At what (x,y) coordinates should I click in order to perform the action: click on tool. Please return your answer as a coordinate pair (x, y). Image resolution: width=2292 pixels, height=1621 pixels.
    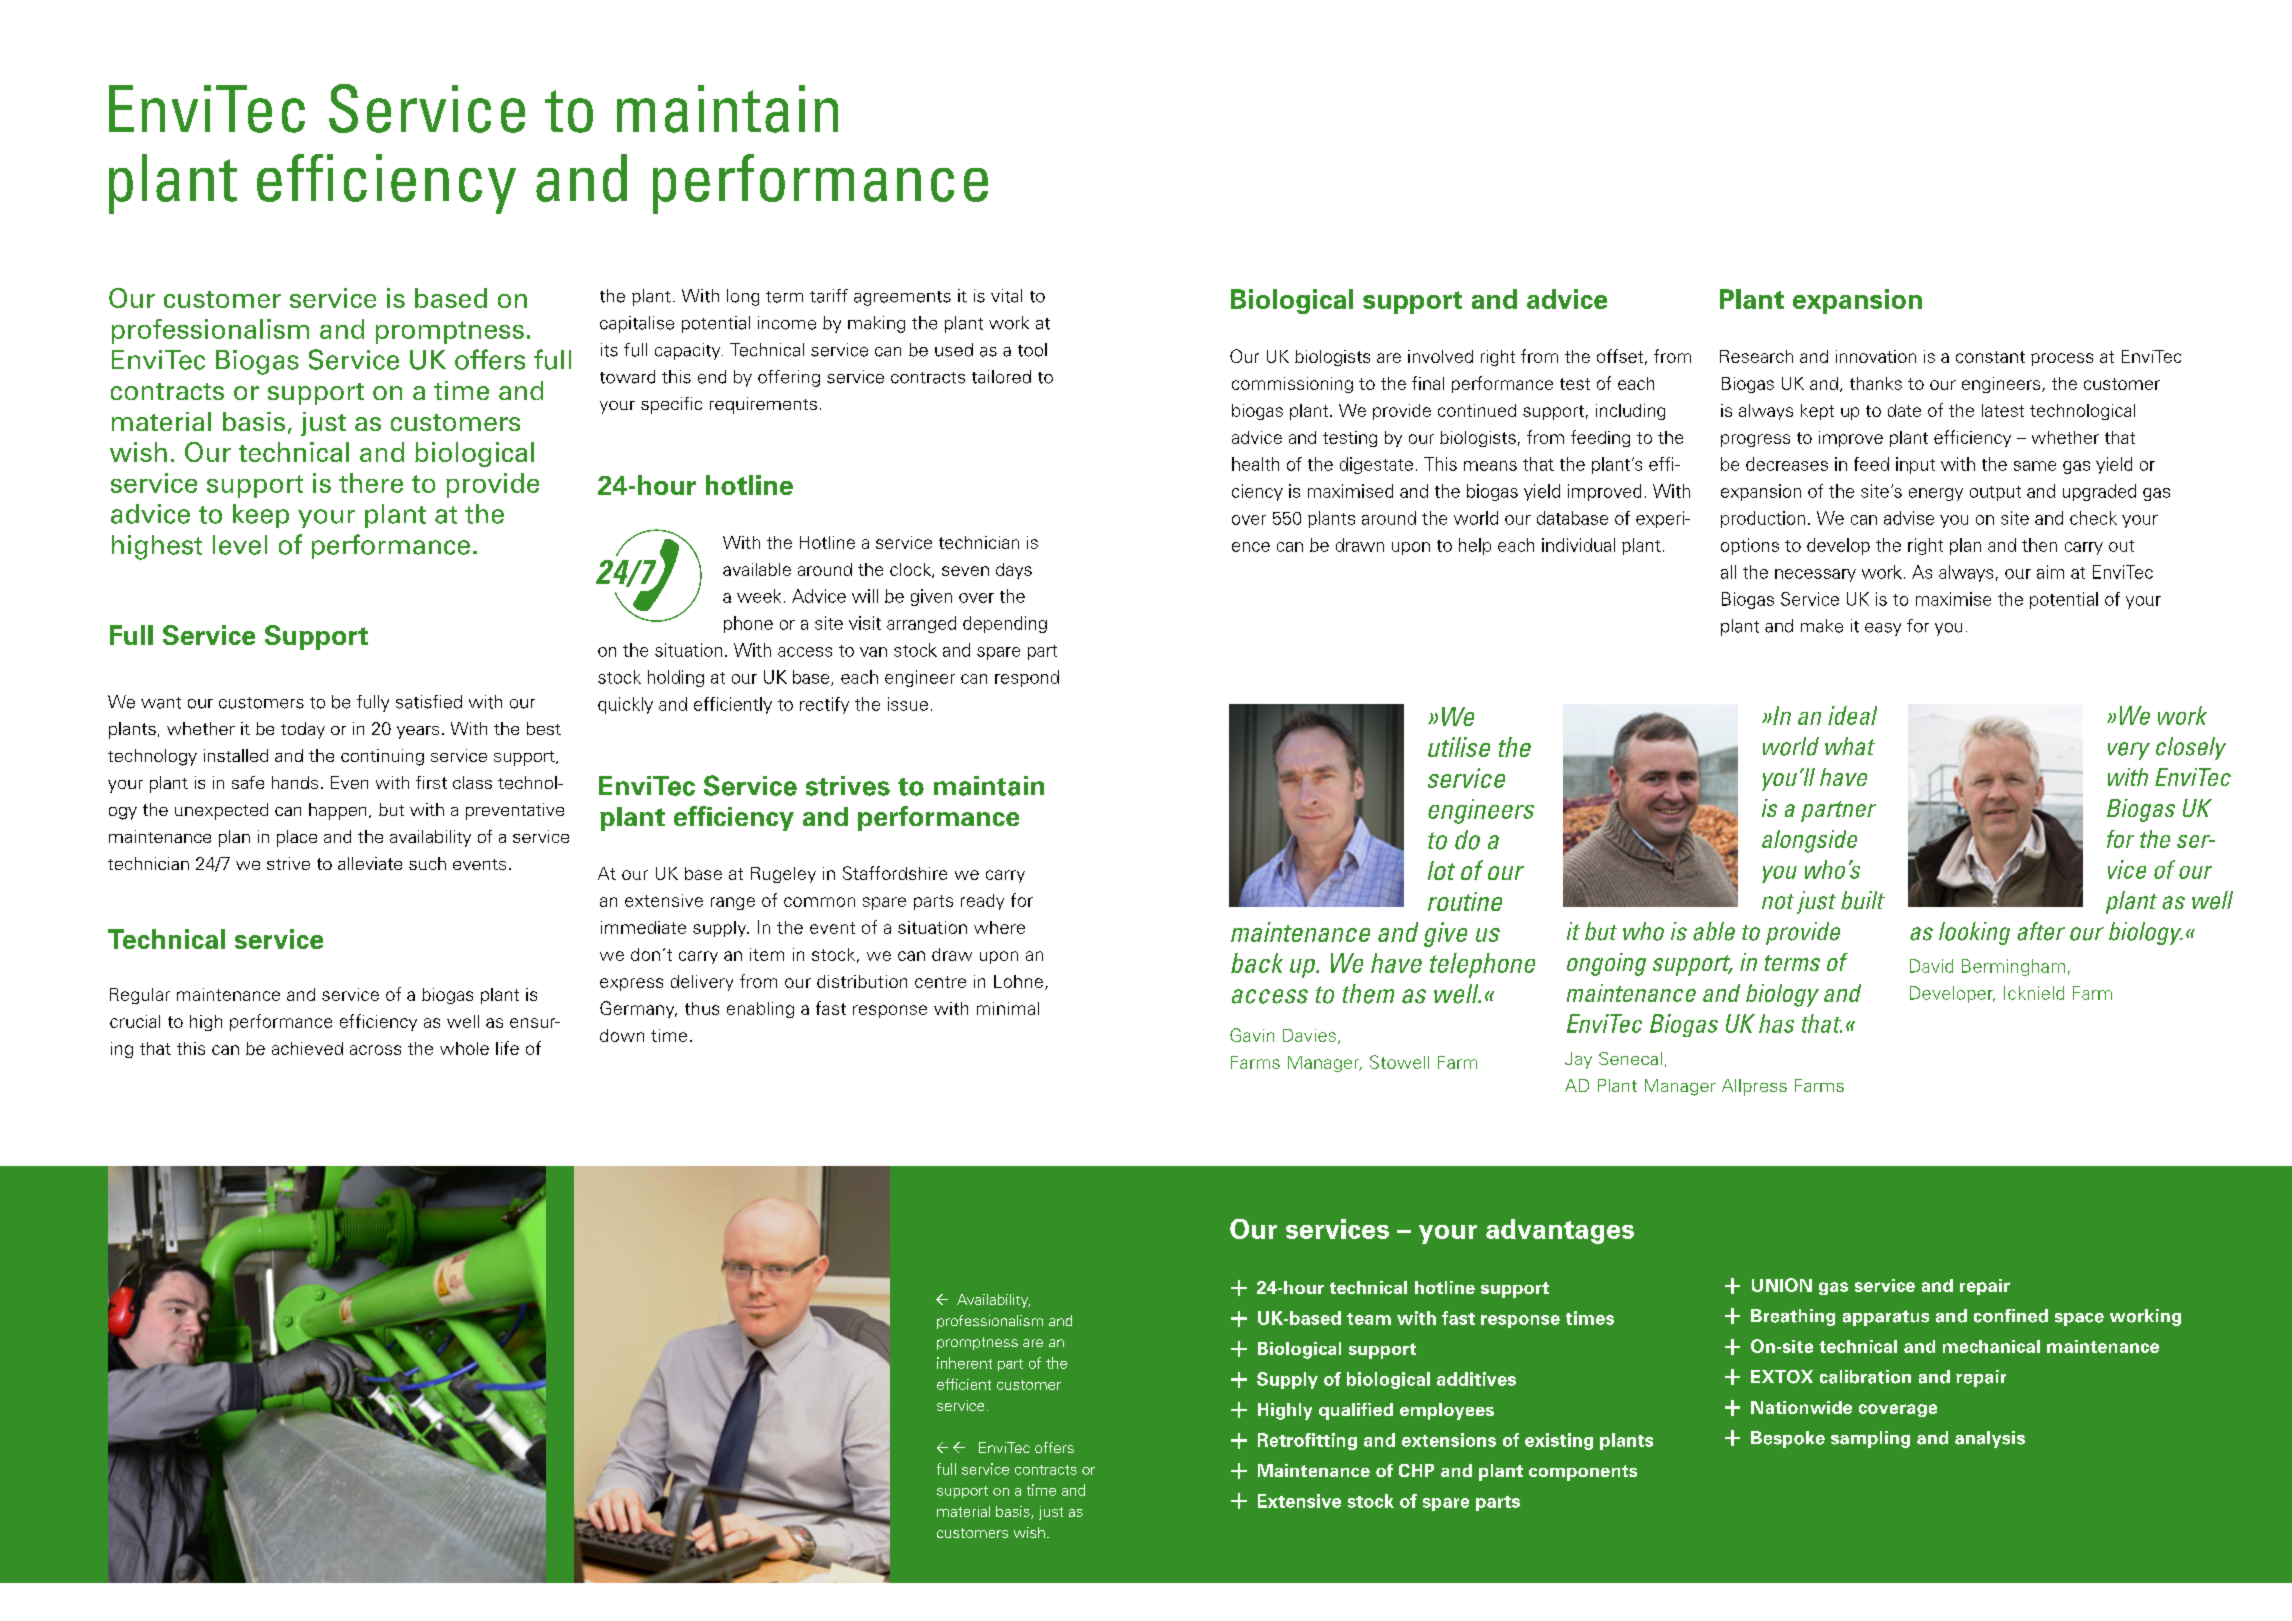
    Looking at the image, I should click on (1032, 350).
